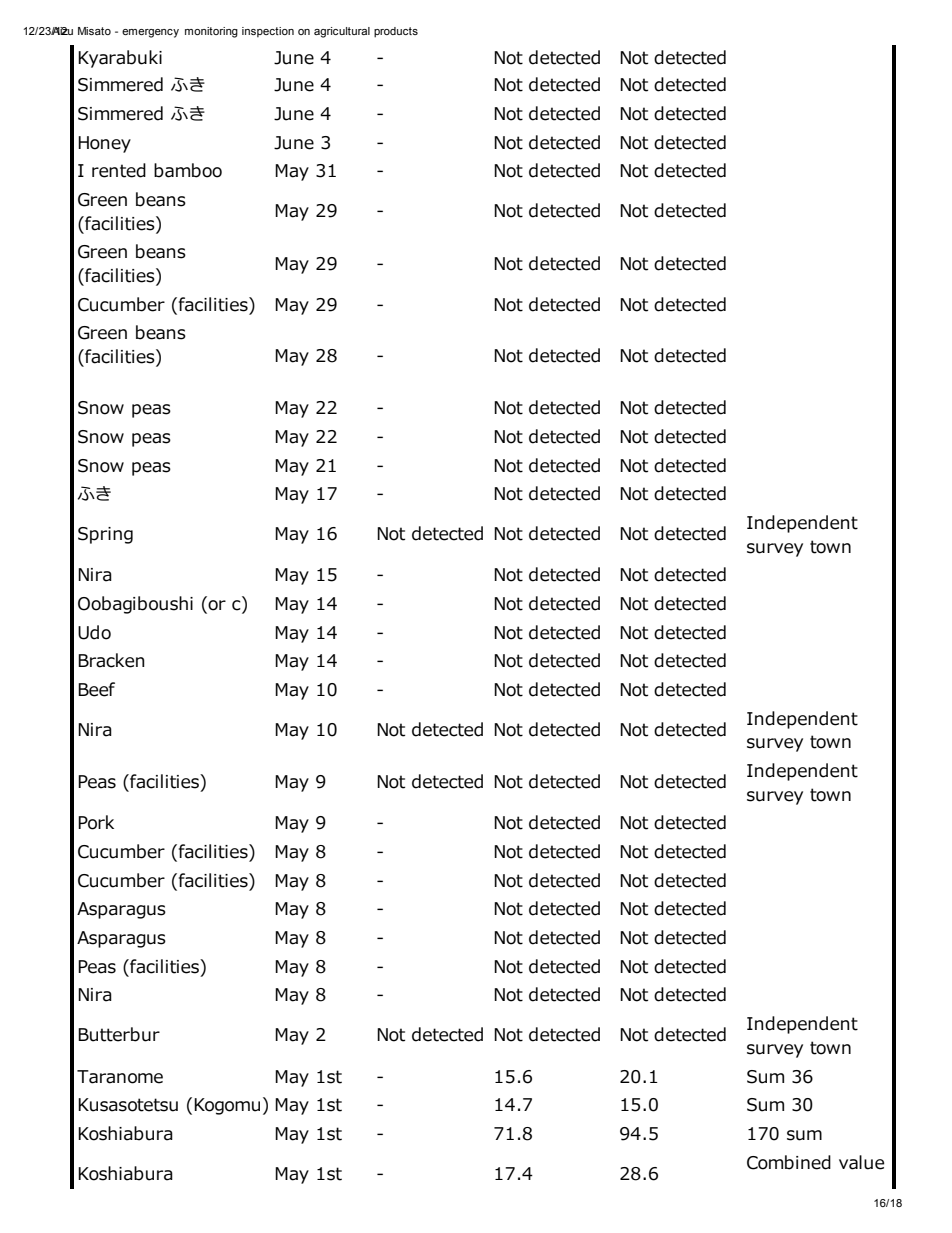 This screenshot has height=1233, width=952. Describe the element at coordinates (268, 32) in the screenshot. I see `inspection` at that location.
